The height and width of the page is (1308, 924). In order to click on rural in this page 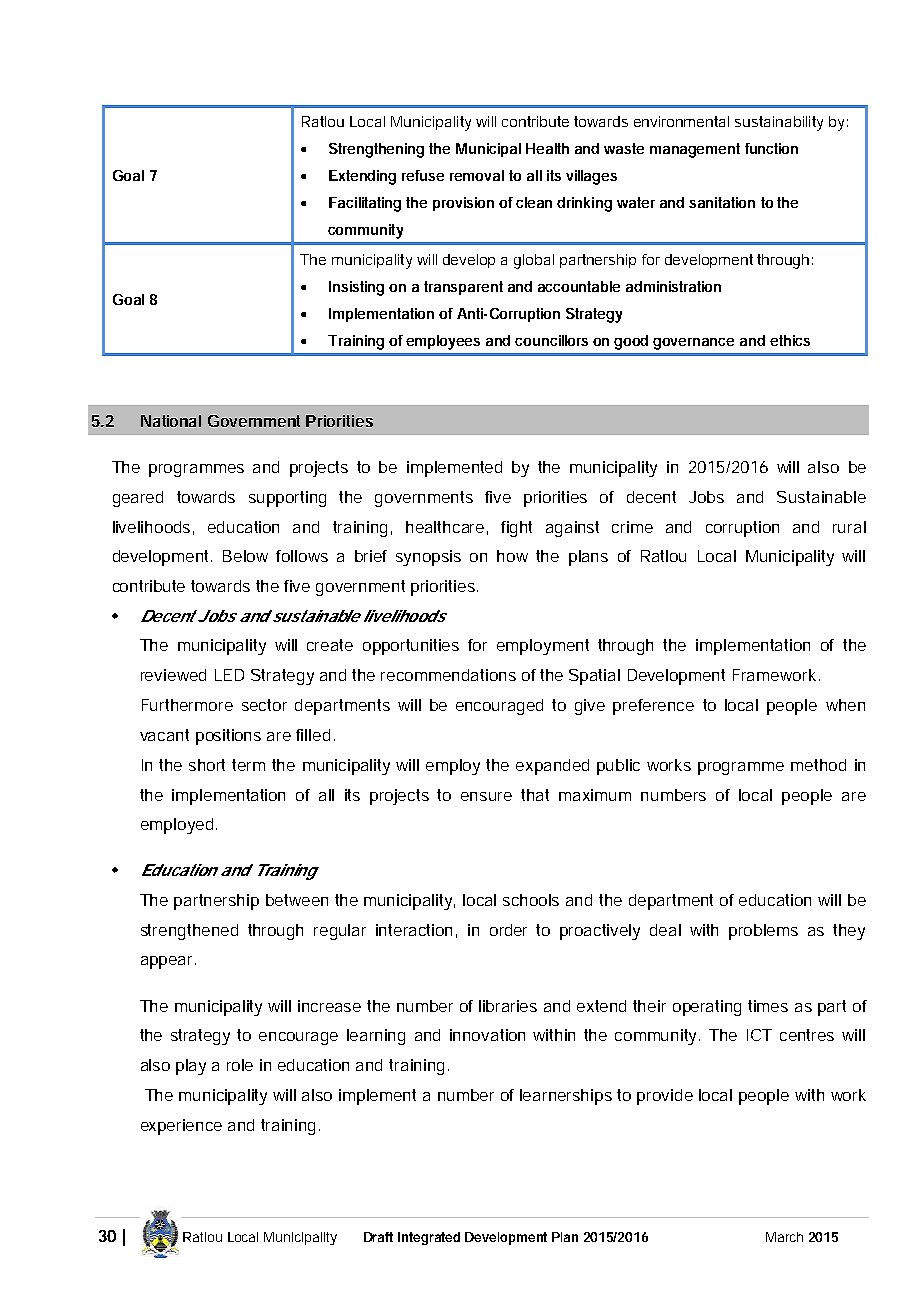, I will do `click(849, 527)`.
